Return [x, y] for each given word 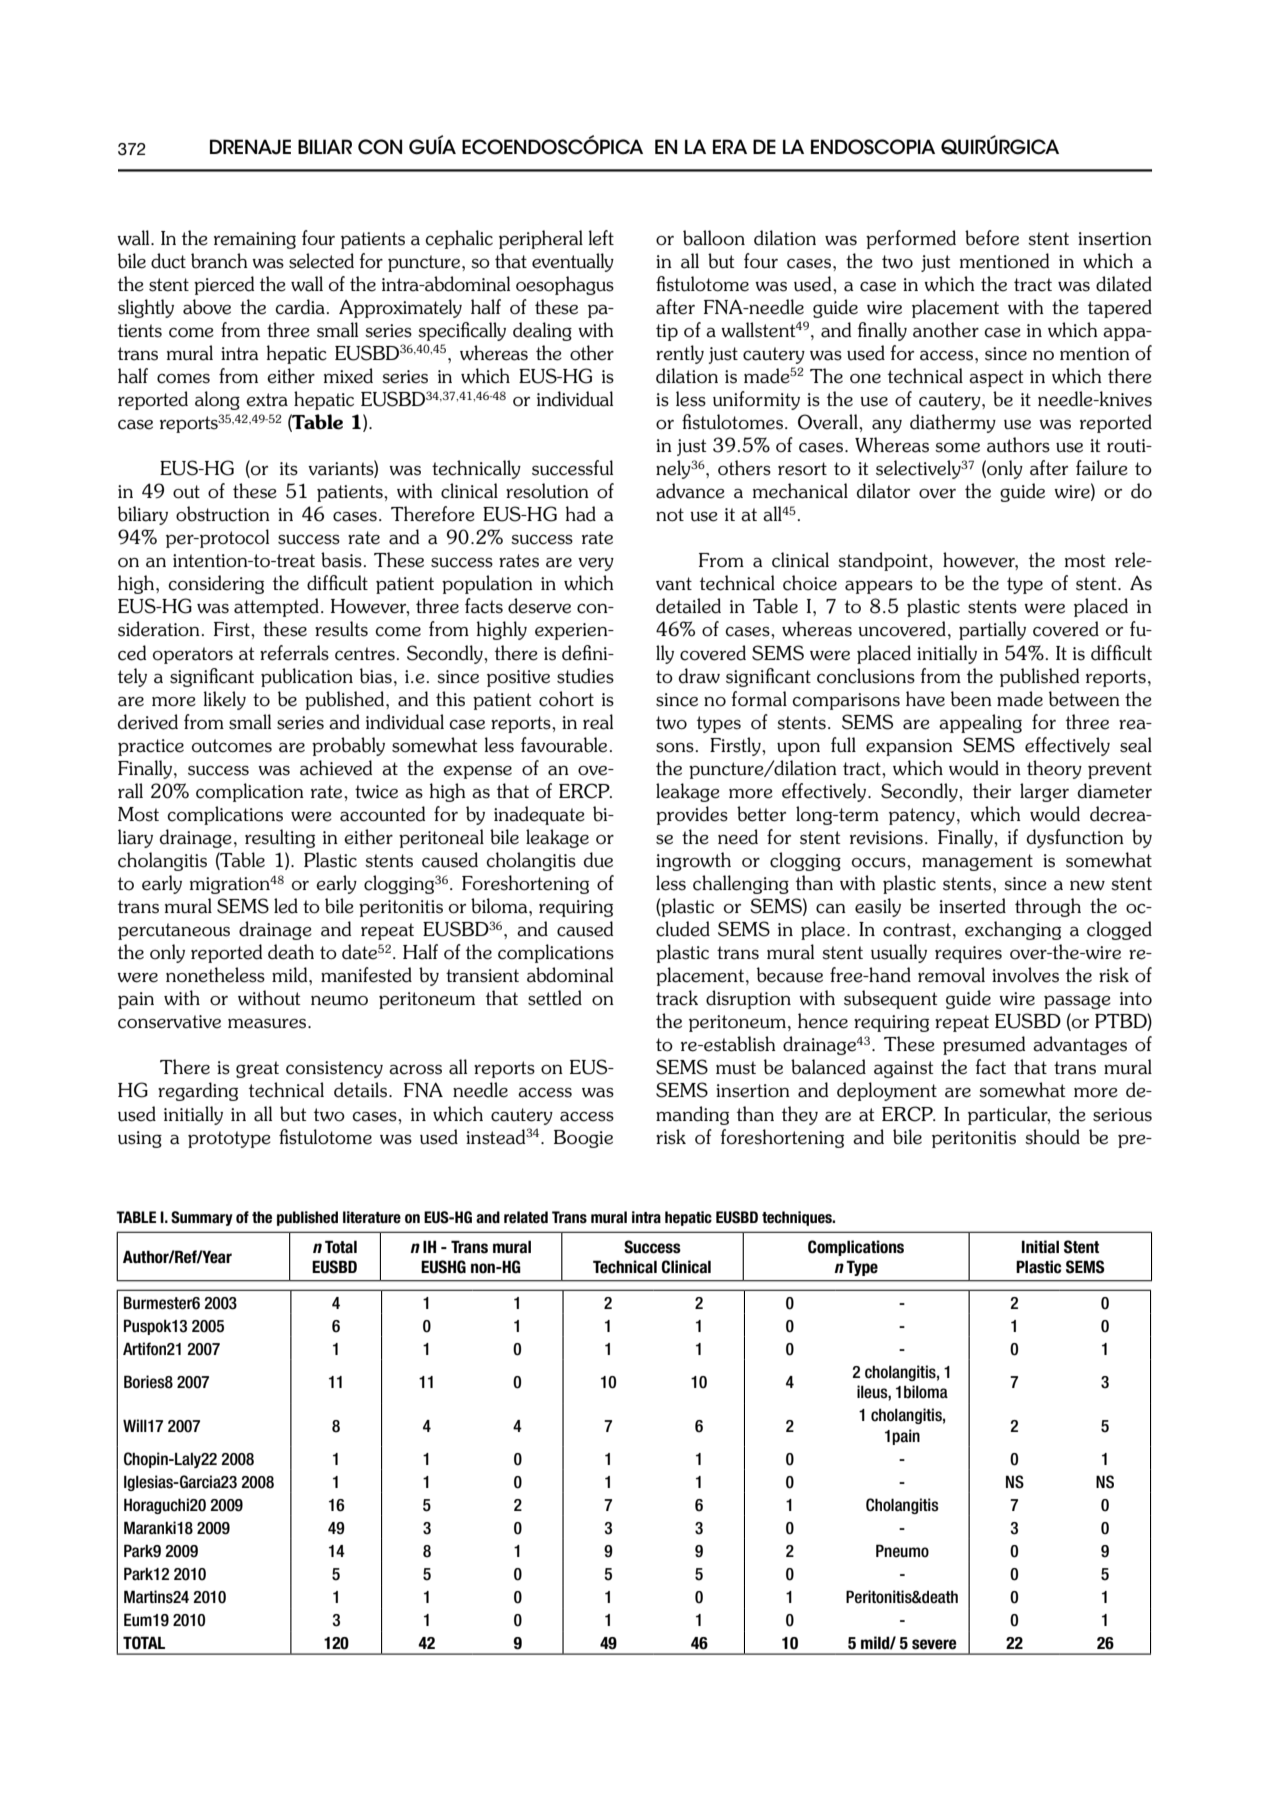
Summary [202, 1218]
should [1052, 1137]
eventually [573, 262]
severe [934, 1644]
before [992, 238]
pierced [224, 285]
